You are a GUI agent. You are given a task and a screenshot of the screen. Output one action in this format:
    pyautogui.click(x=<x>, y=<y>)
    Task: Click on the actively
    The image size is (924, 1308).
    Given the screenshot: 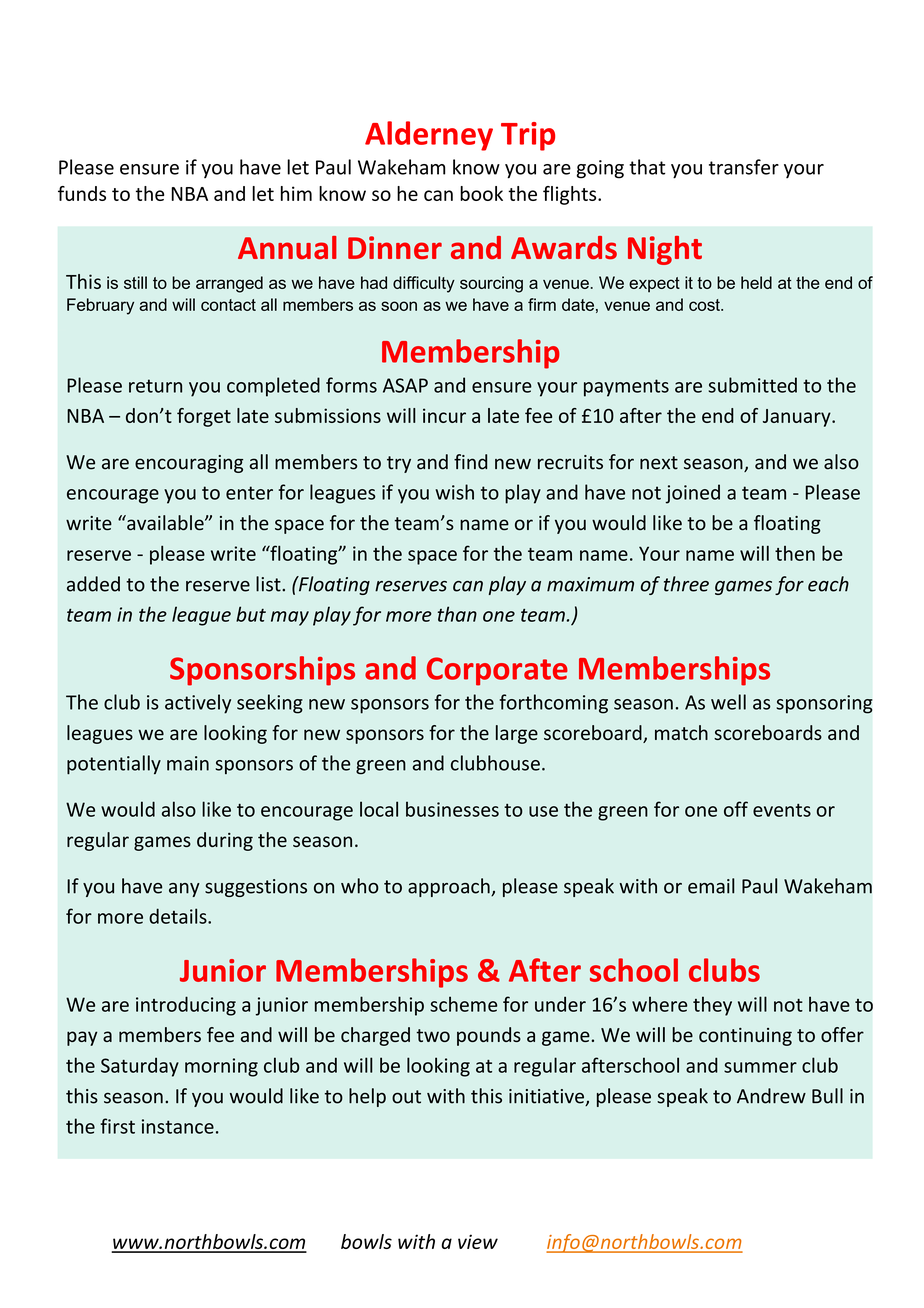 What is the action you would take?
    pyautogui.click(x=198, y=704)
